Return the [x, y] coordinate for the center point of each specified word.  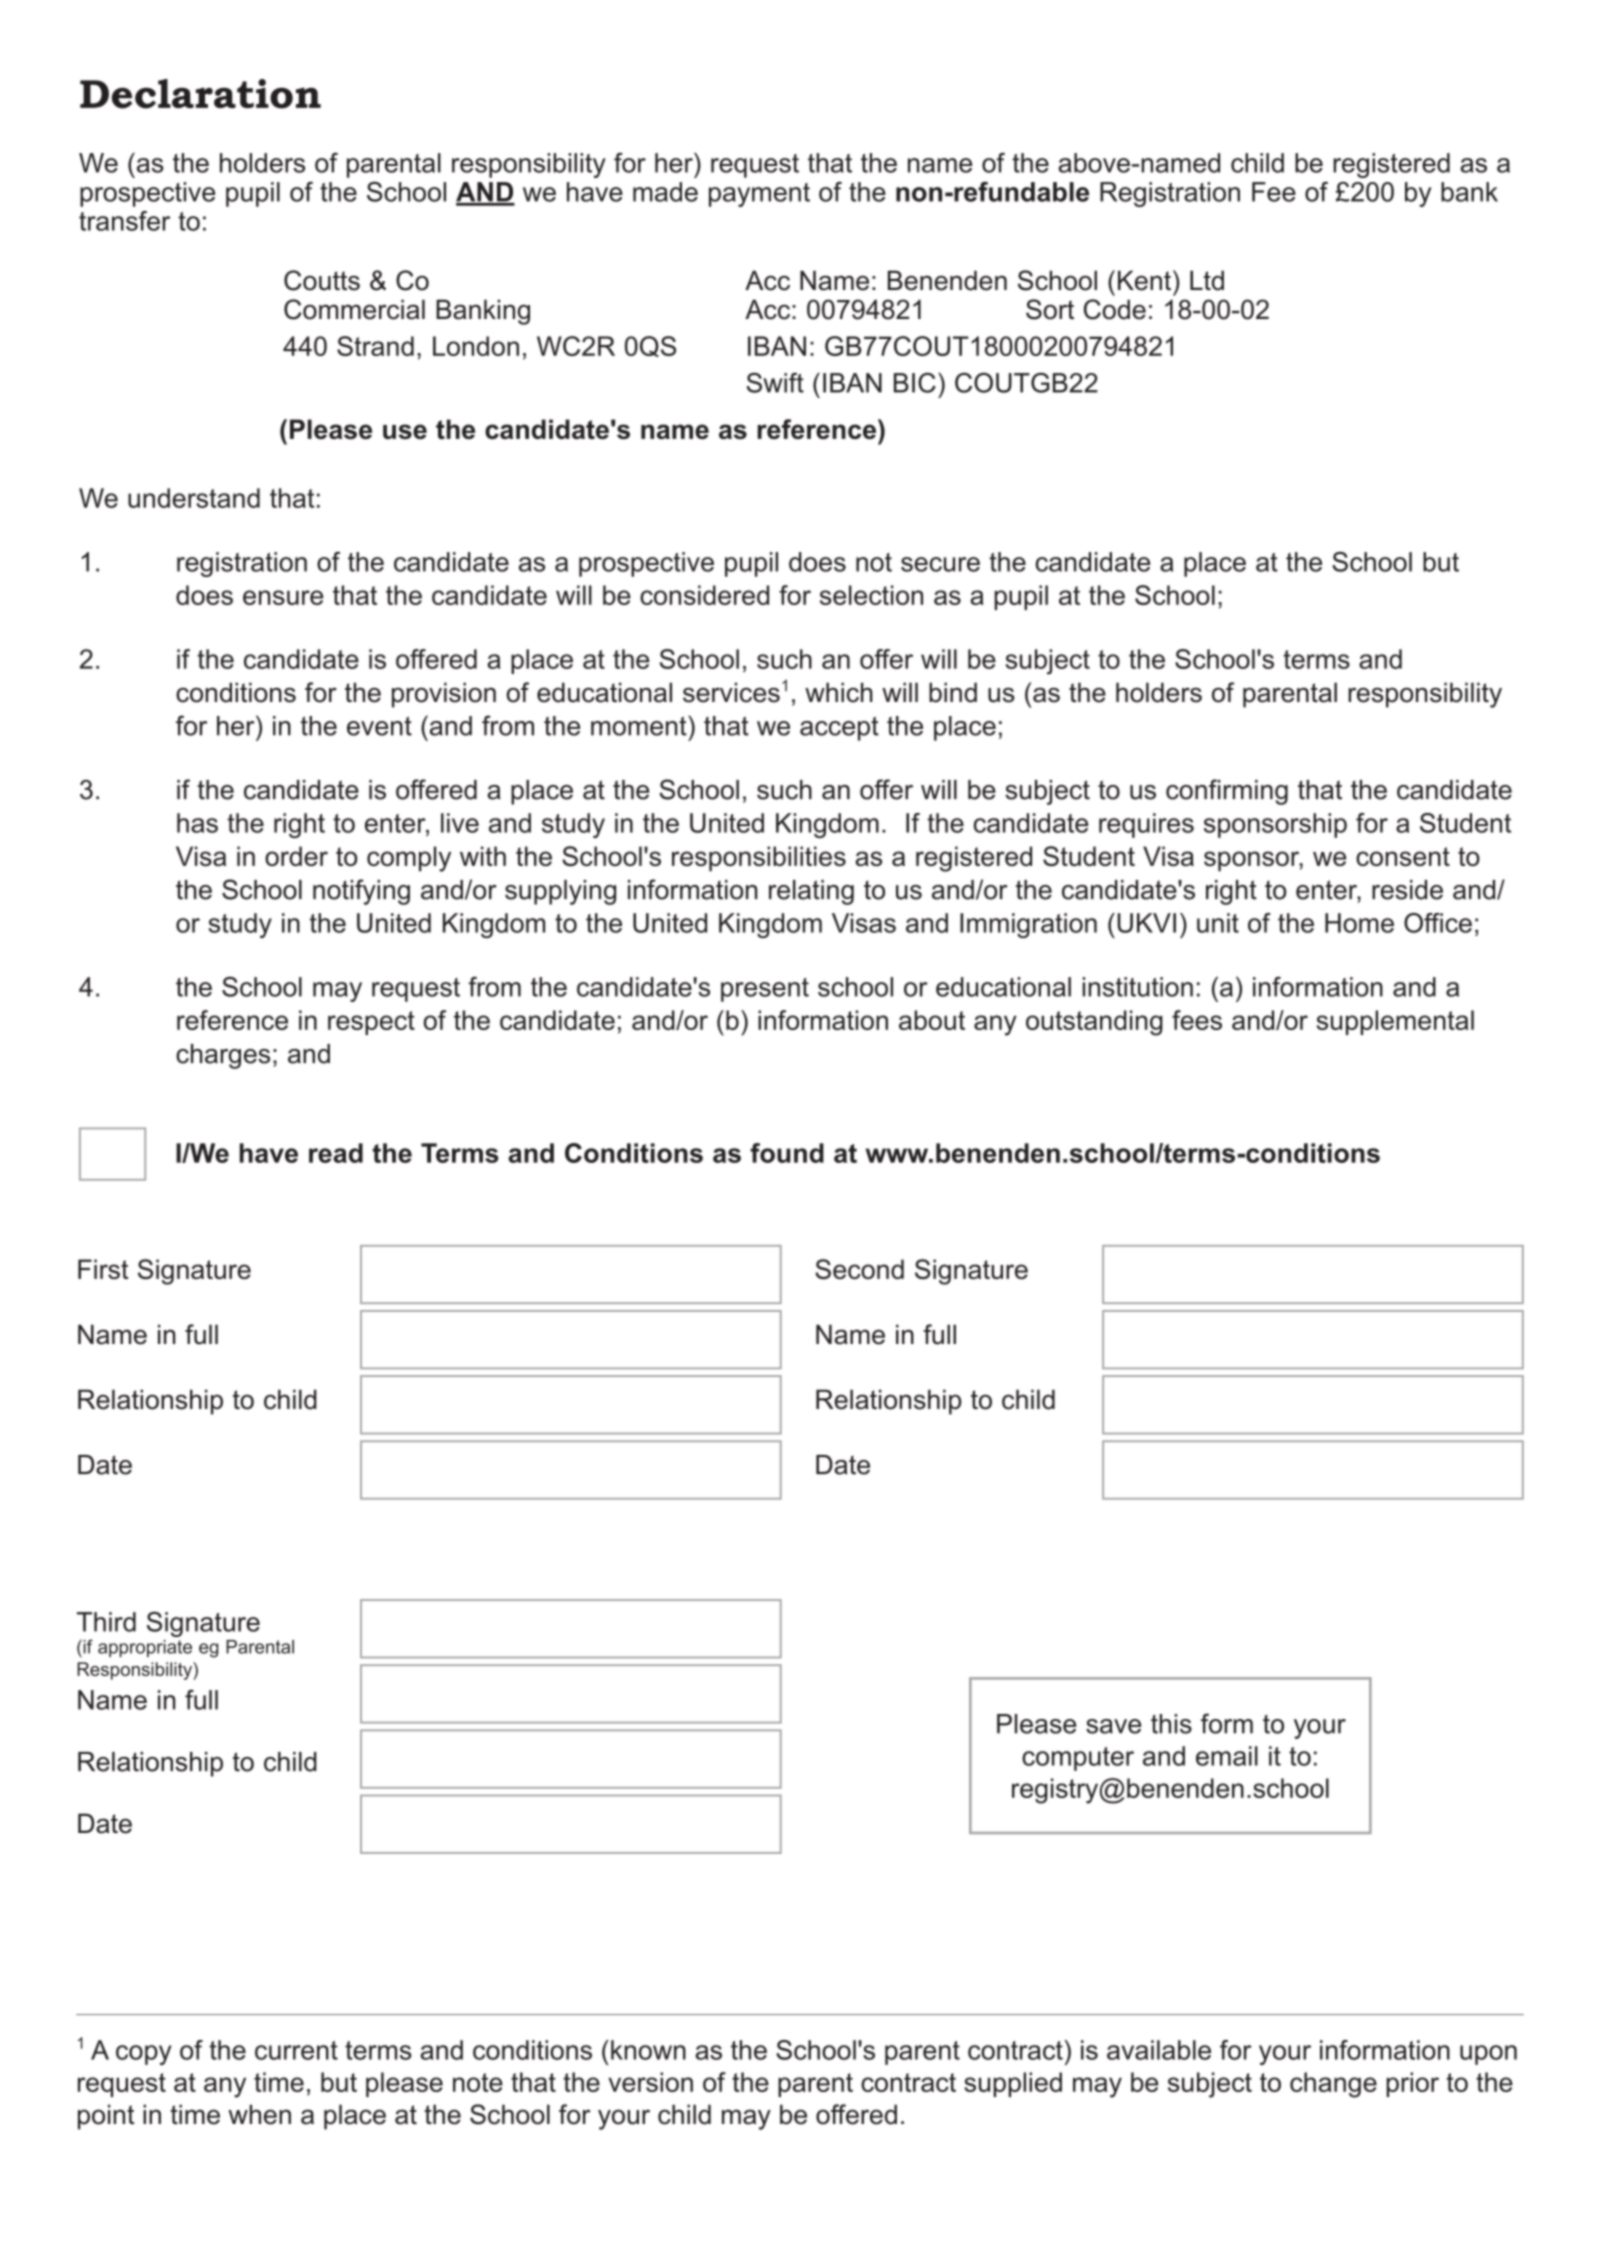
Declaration [200, 94]
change [1333, 2085]
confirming [1227, 792]
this [1171, 1724]
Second [859, 1269]
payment [759, 195]
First [103, 1269]
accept [839, 728]
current [296, 2050]
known [648, 2050]
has [197, 823]
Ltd [1207, 280]
